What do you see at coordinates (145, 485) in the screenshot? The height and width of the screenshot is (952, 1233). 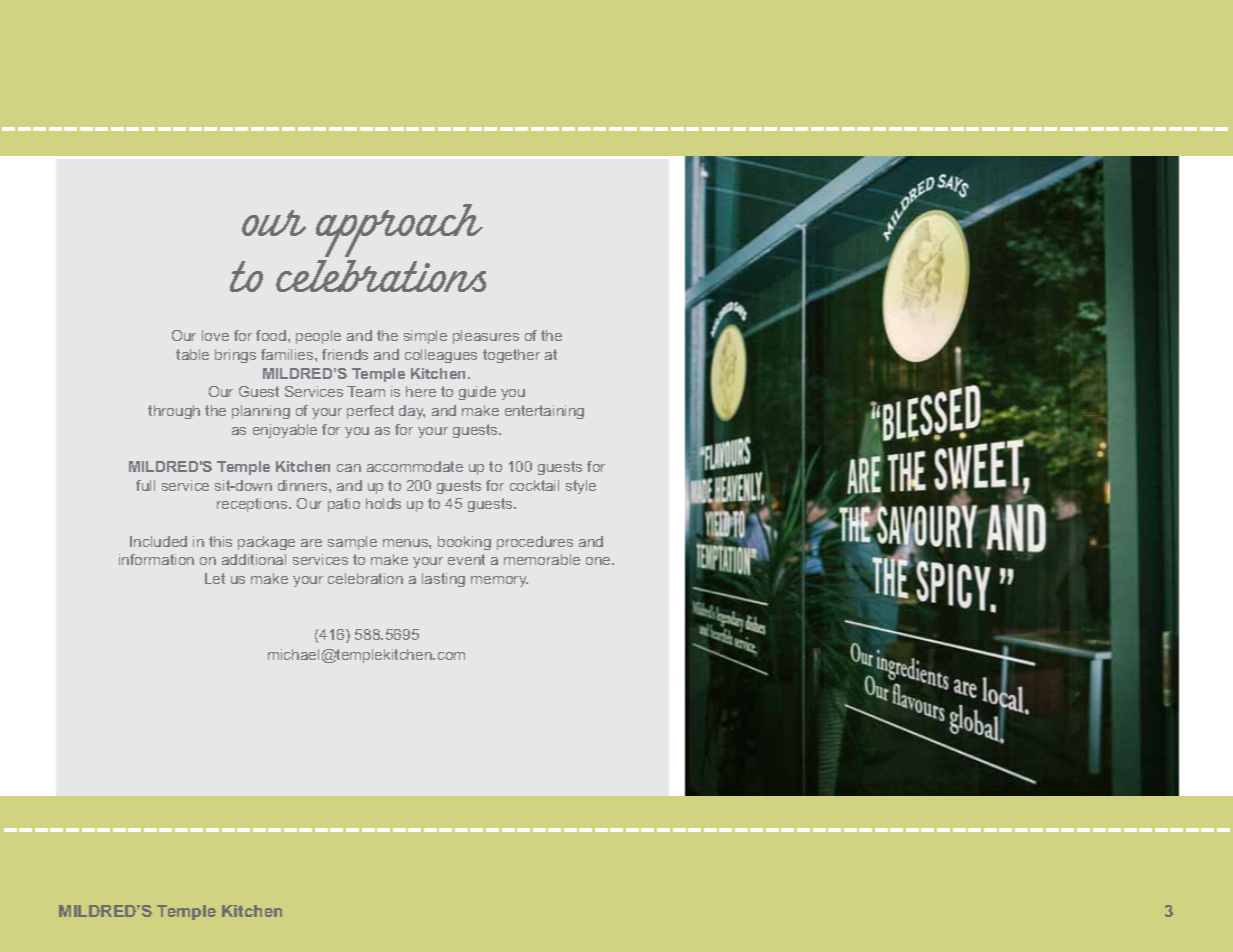 I see `full` at bounding box center [145, 485].
